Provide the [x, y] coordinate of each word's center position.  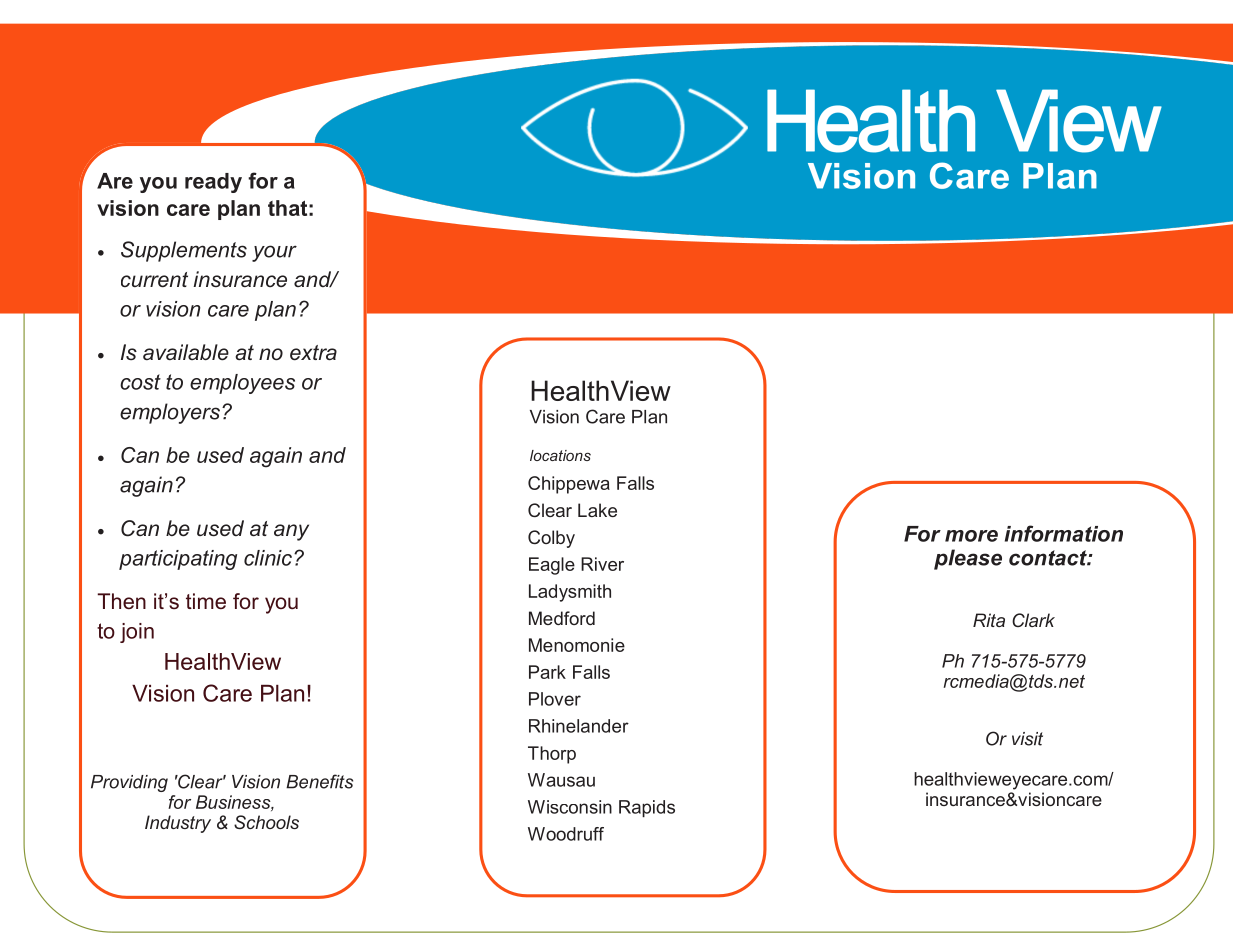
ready [213, 183]
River [602, 564]
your [274, 253]
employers [170, 413]
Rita [989, 620]
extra [313, 353]
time [206, 601]
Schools [266, 822]
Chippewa [569, 485]
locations [560, 455]
